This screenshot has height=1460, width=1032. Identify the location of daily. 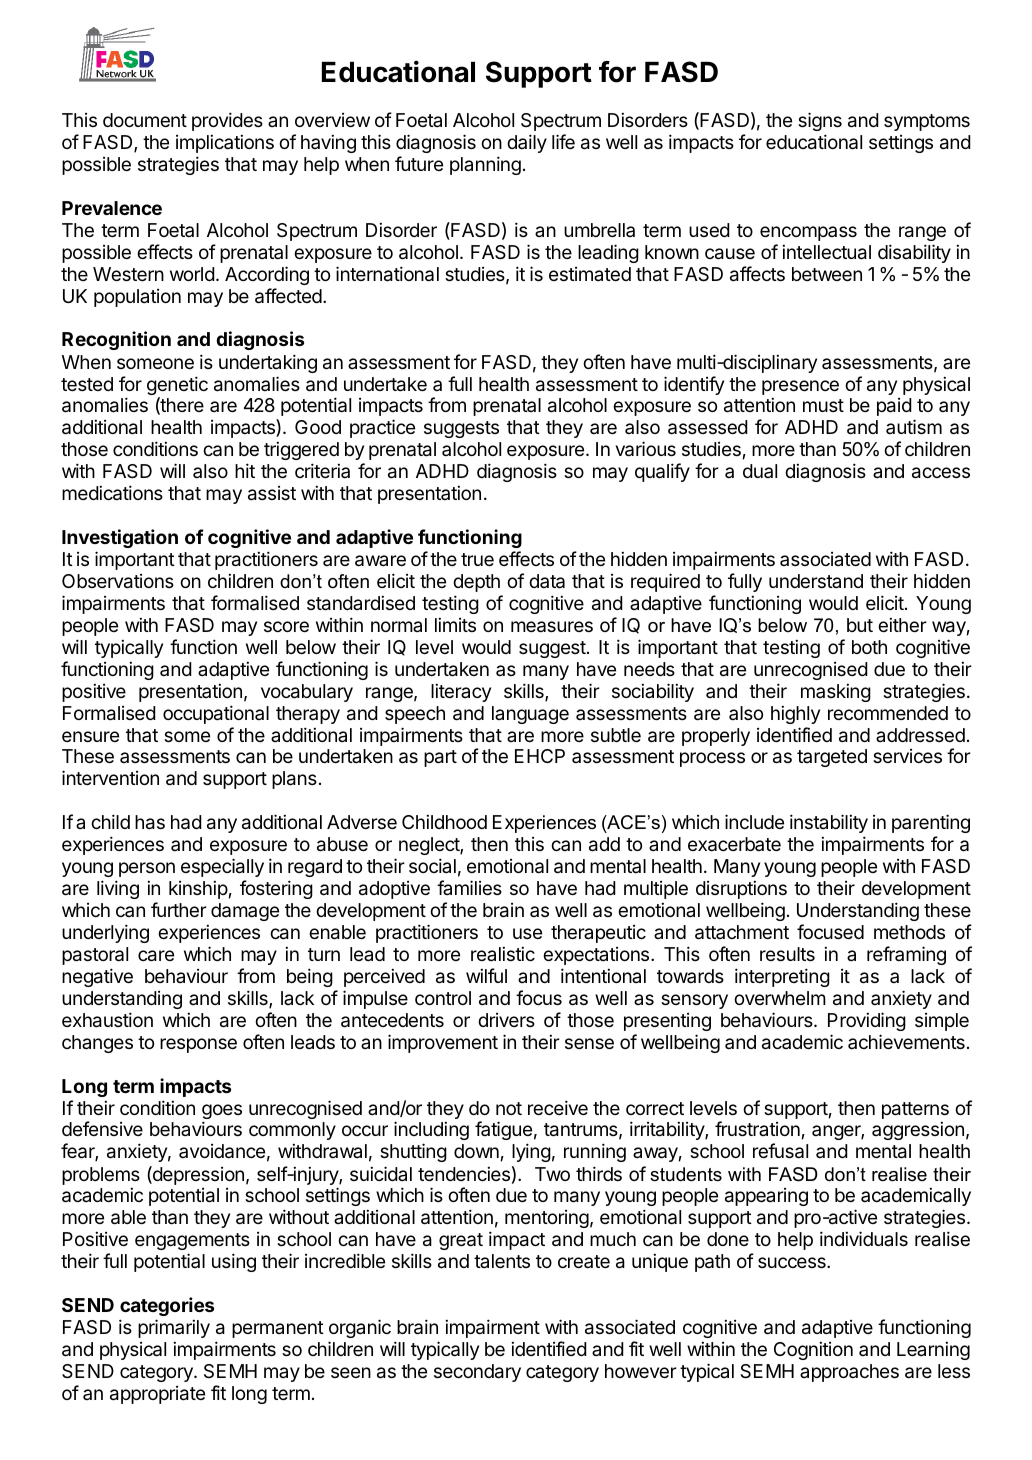
(527, 143).
